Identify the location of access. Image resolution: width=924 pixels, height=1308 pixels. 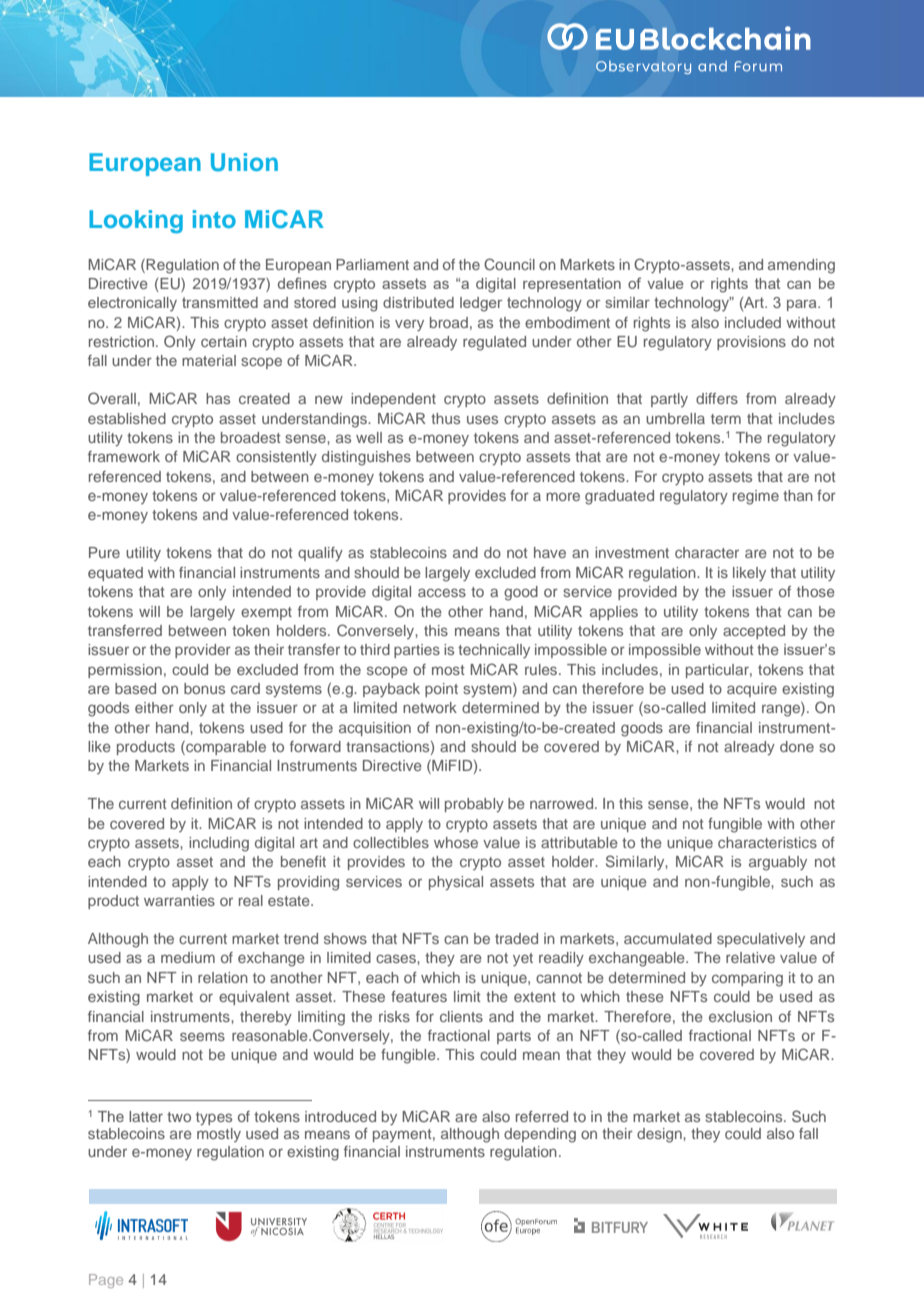
(442, 592).
